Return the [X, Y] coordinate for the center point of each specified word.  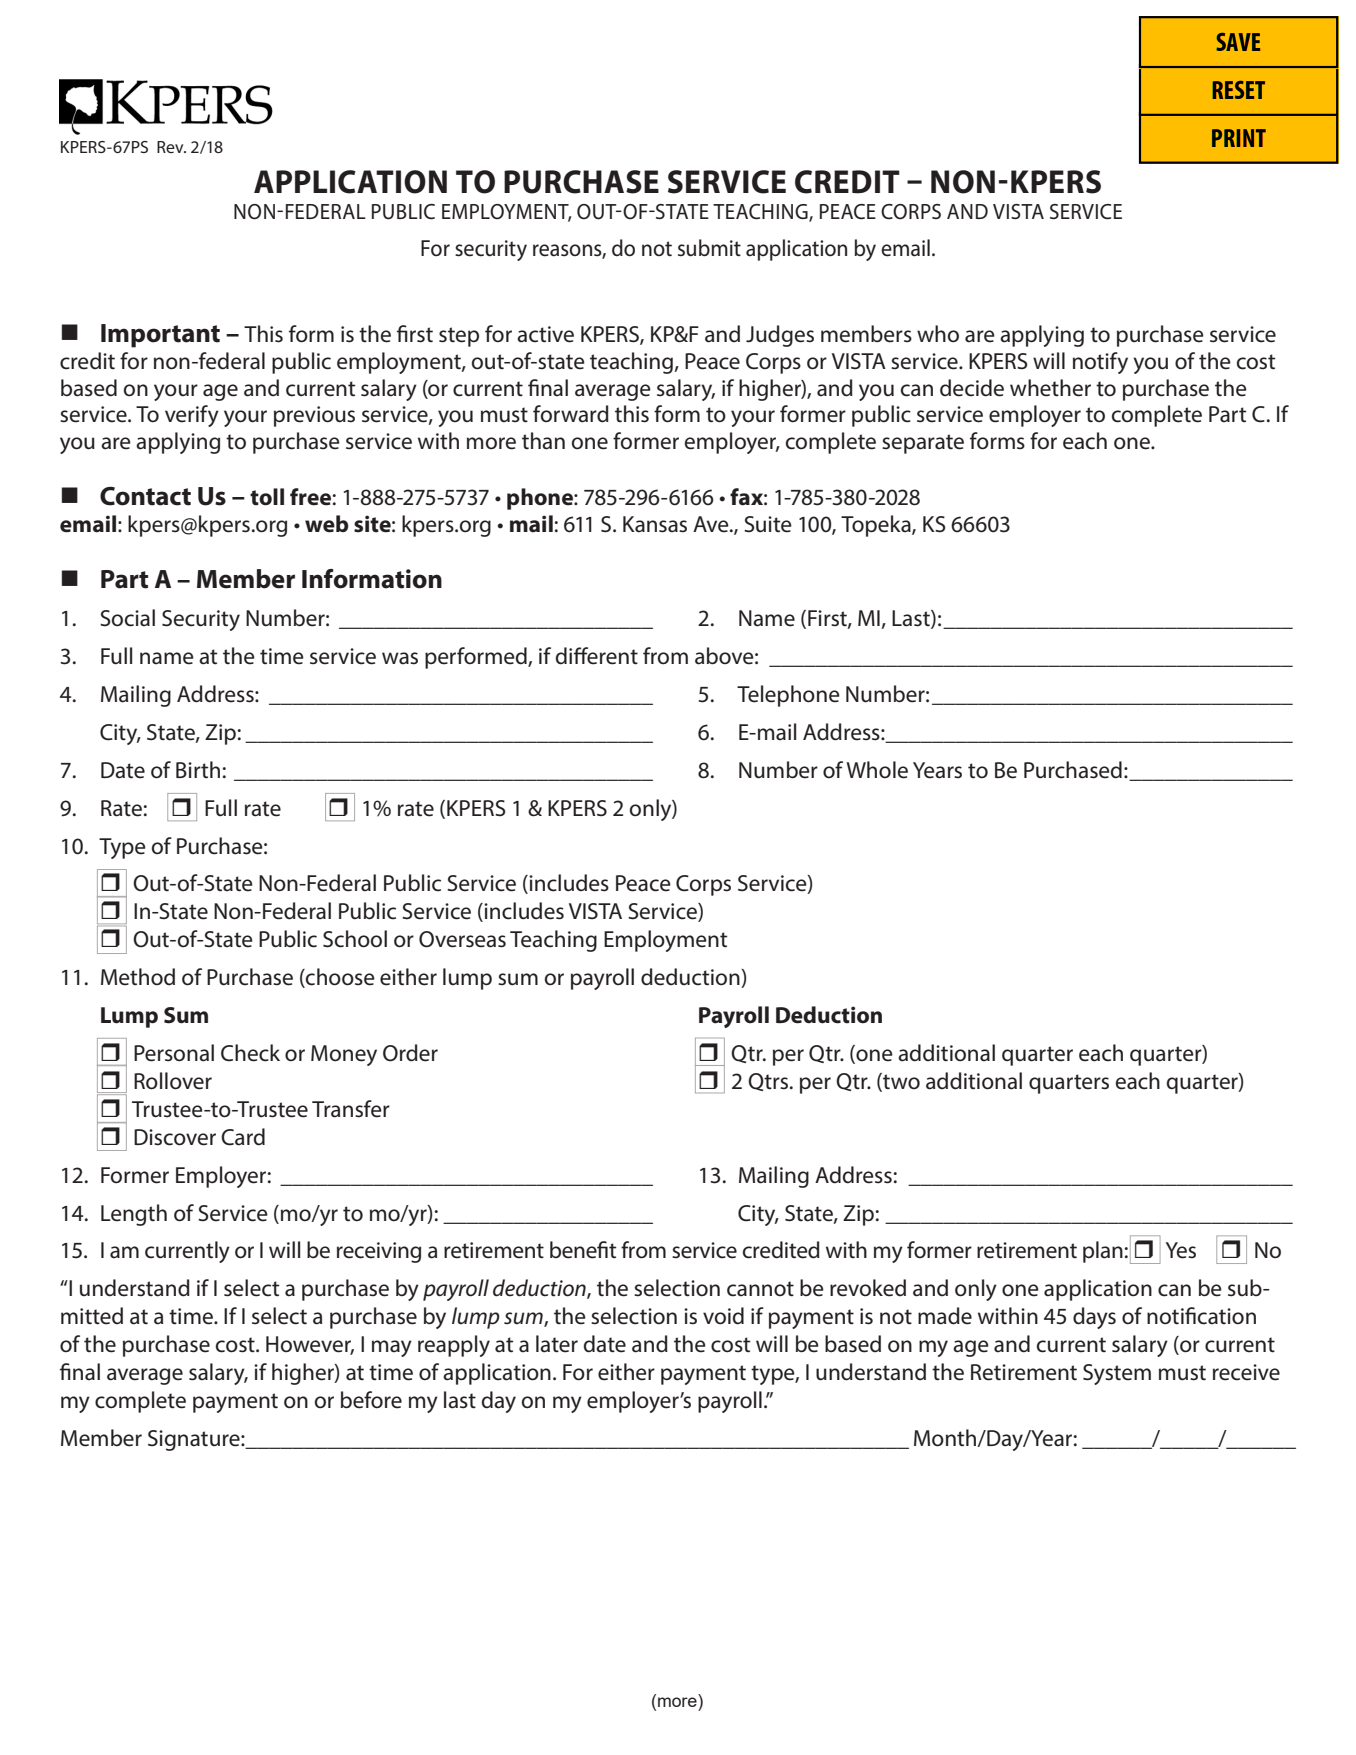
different [597, 656]
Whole [877, 770]
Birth [198, 770]
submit [709, 248]
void [723, 1316]
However [310, 1345]
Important [160, 336]
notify [1100, 363]
